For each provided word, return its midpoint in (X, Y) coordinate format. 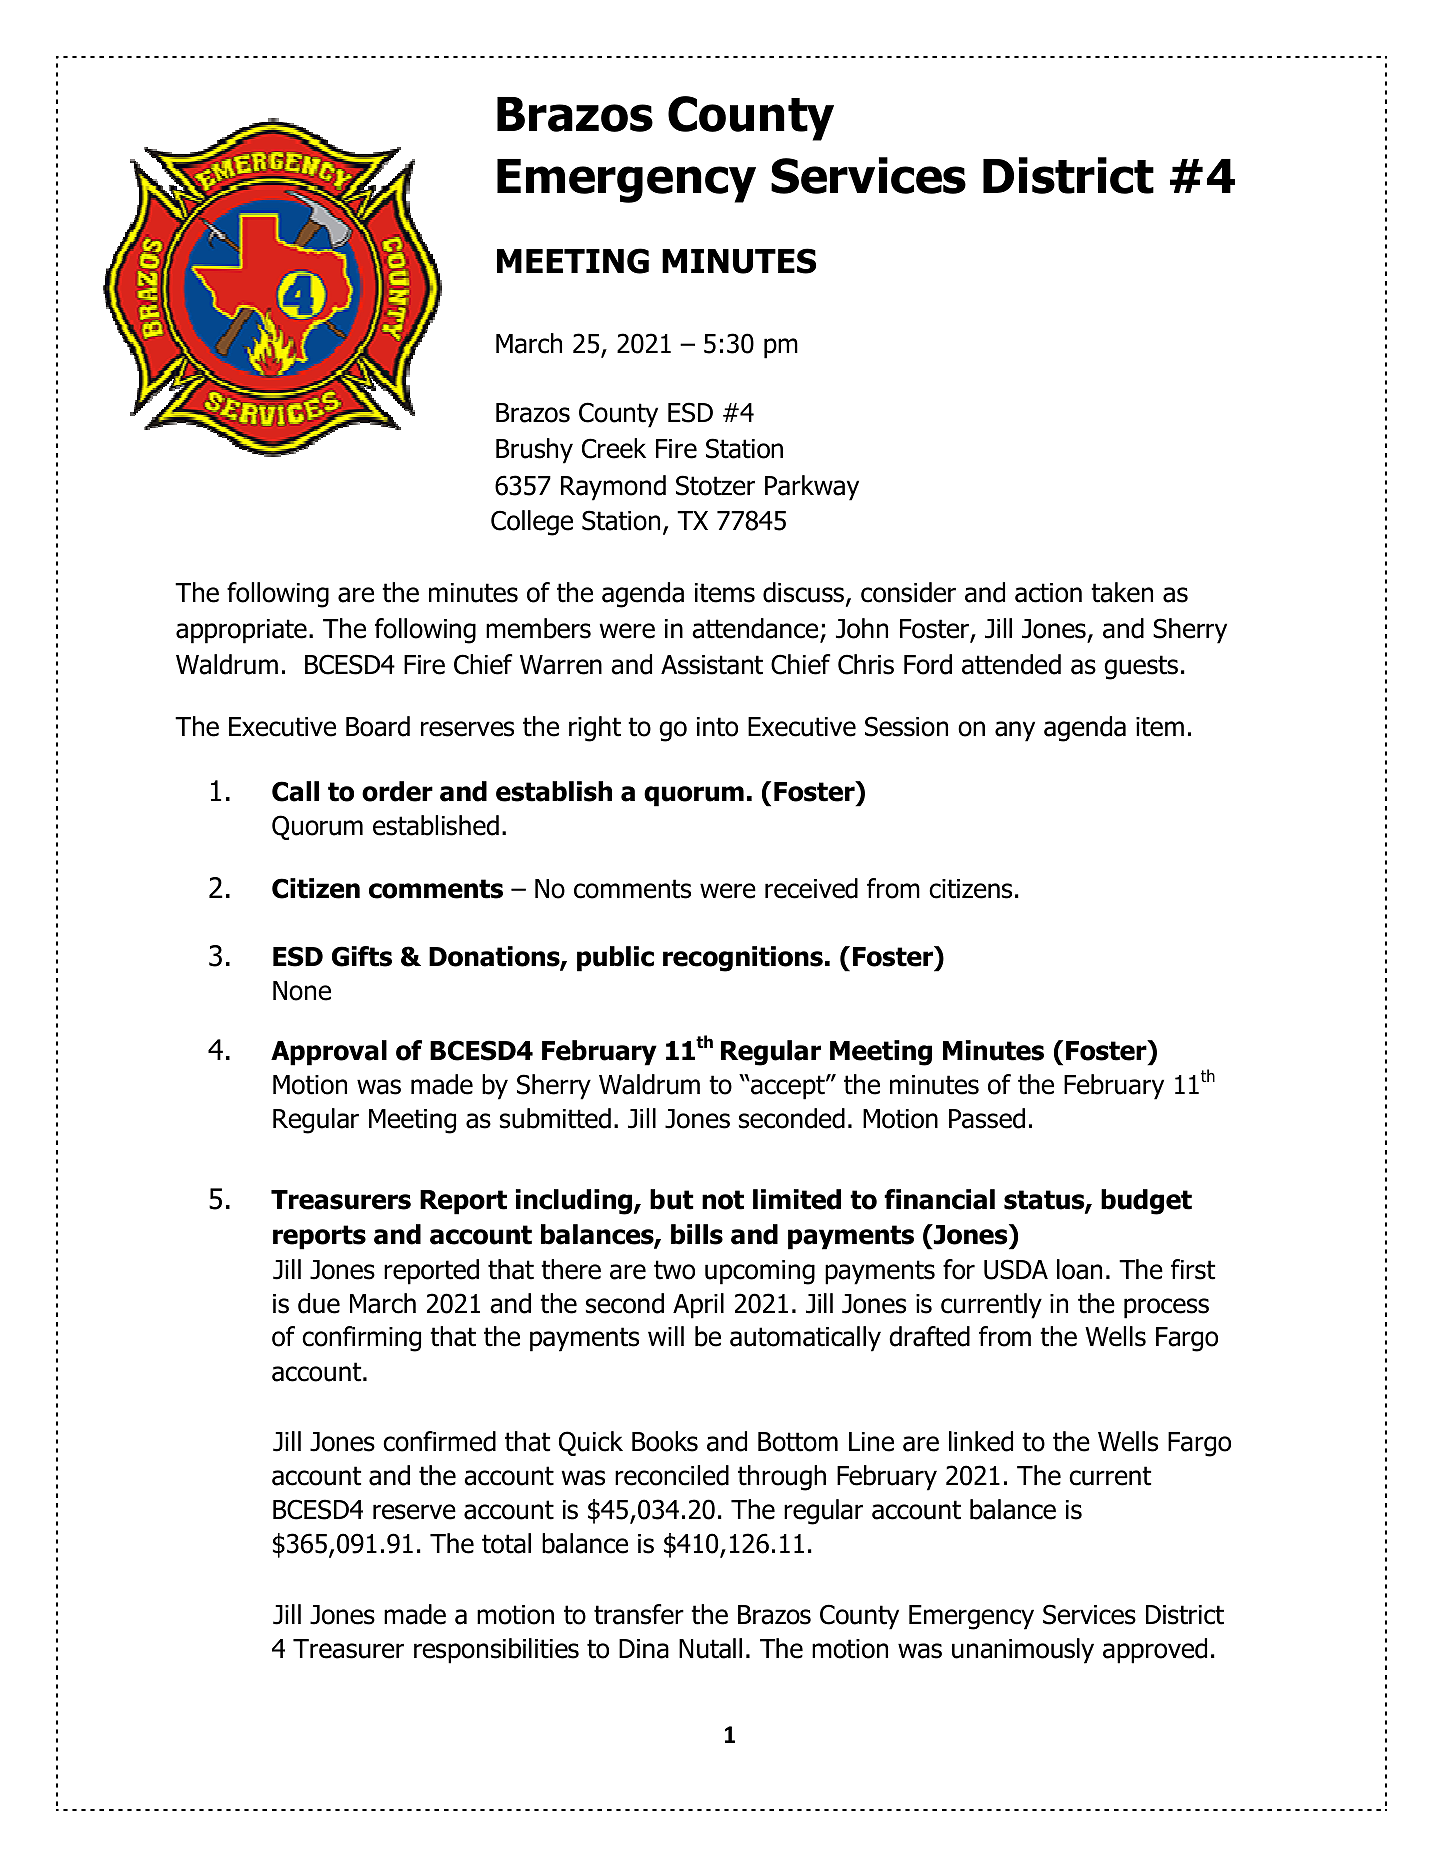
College (532, 523)
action (1048, 593)
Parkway (812, 488)
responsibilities (496, 1651)
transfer (639, 1614)
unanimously (1023, 1651)
